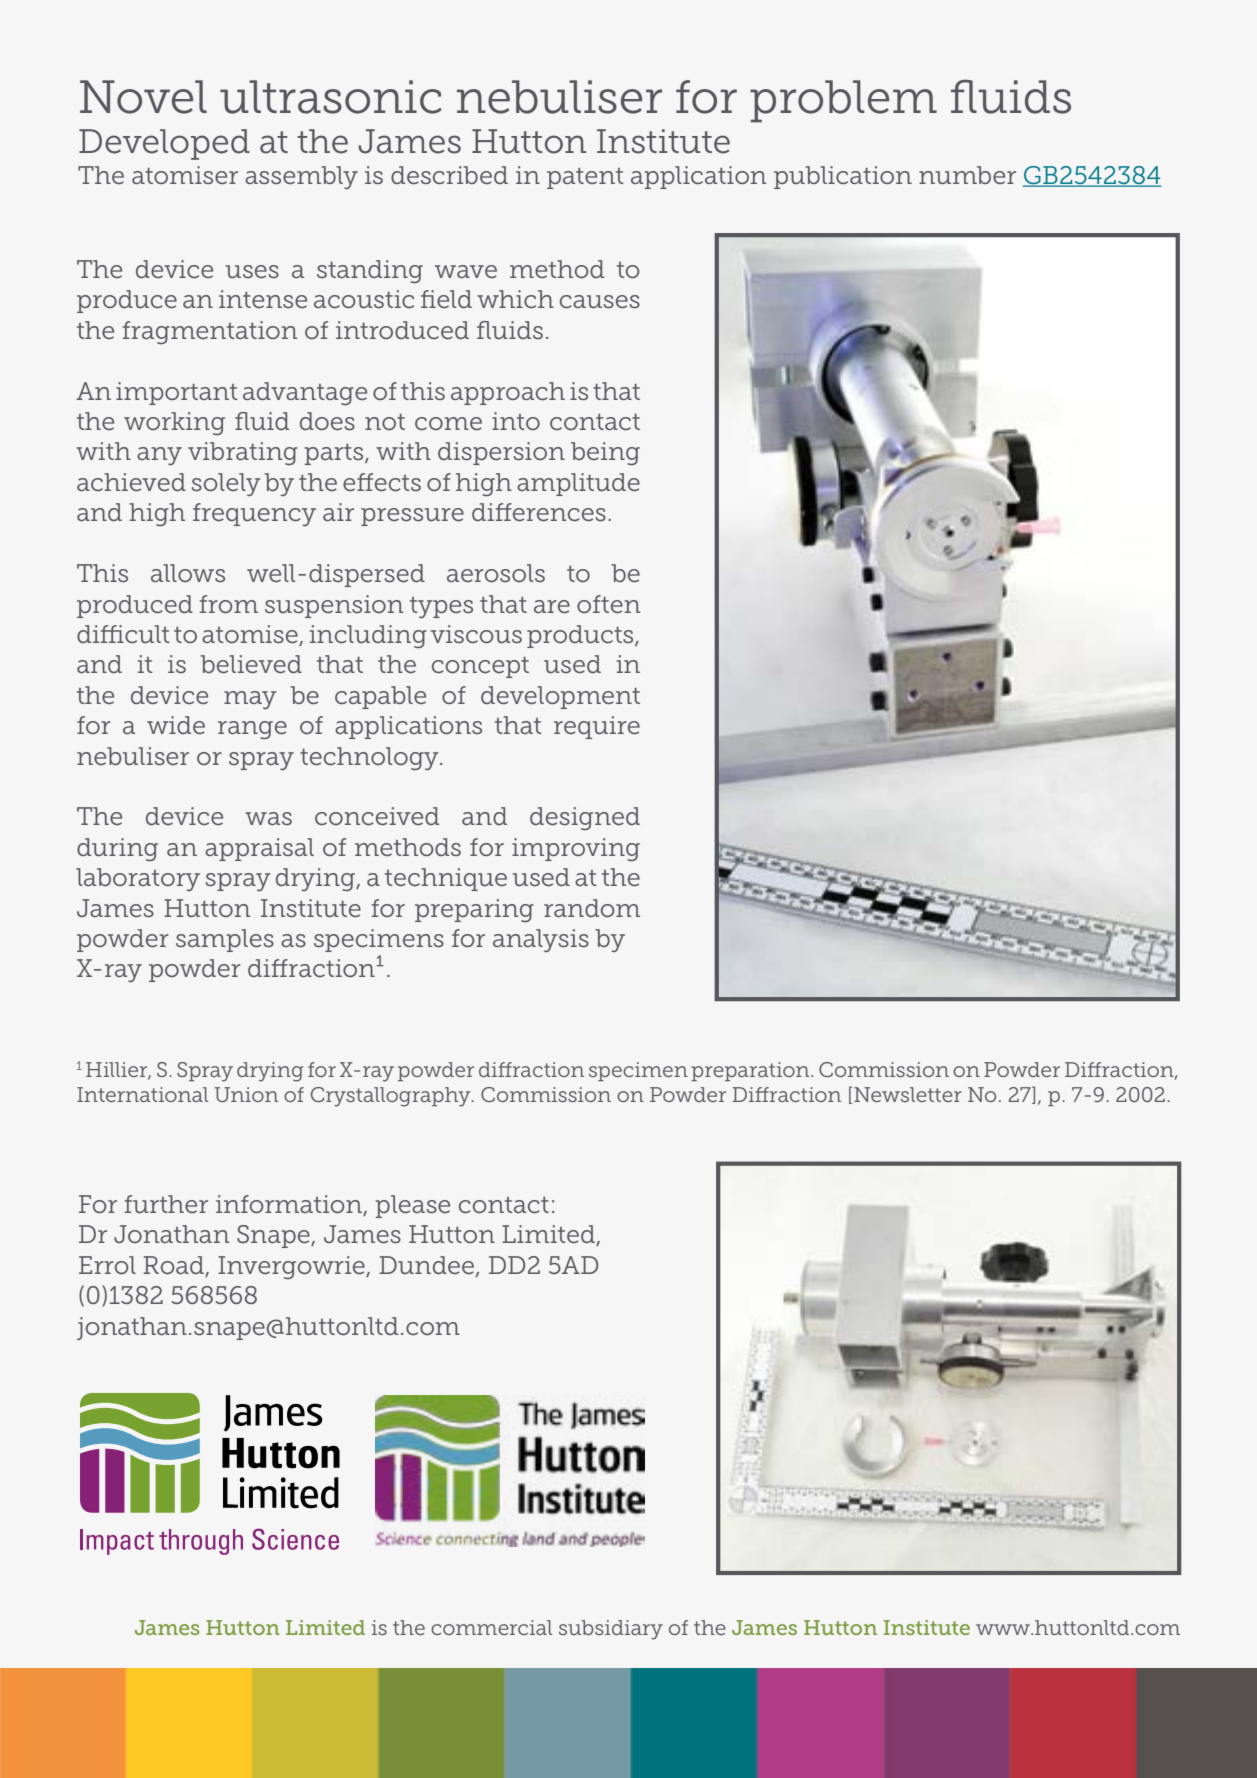 This image has width=1257, height=1778. Describe the element at coordinates (552, 607) in the image. I see `are` at that location.
